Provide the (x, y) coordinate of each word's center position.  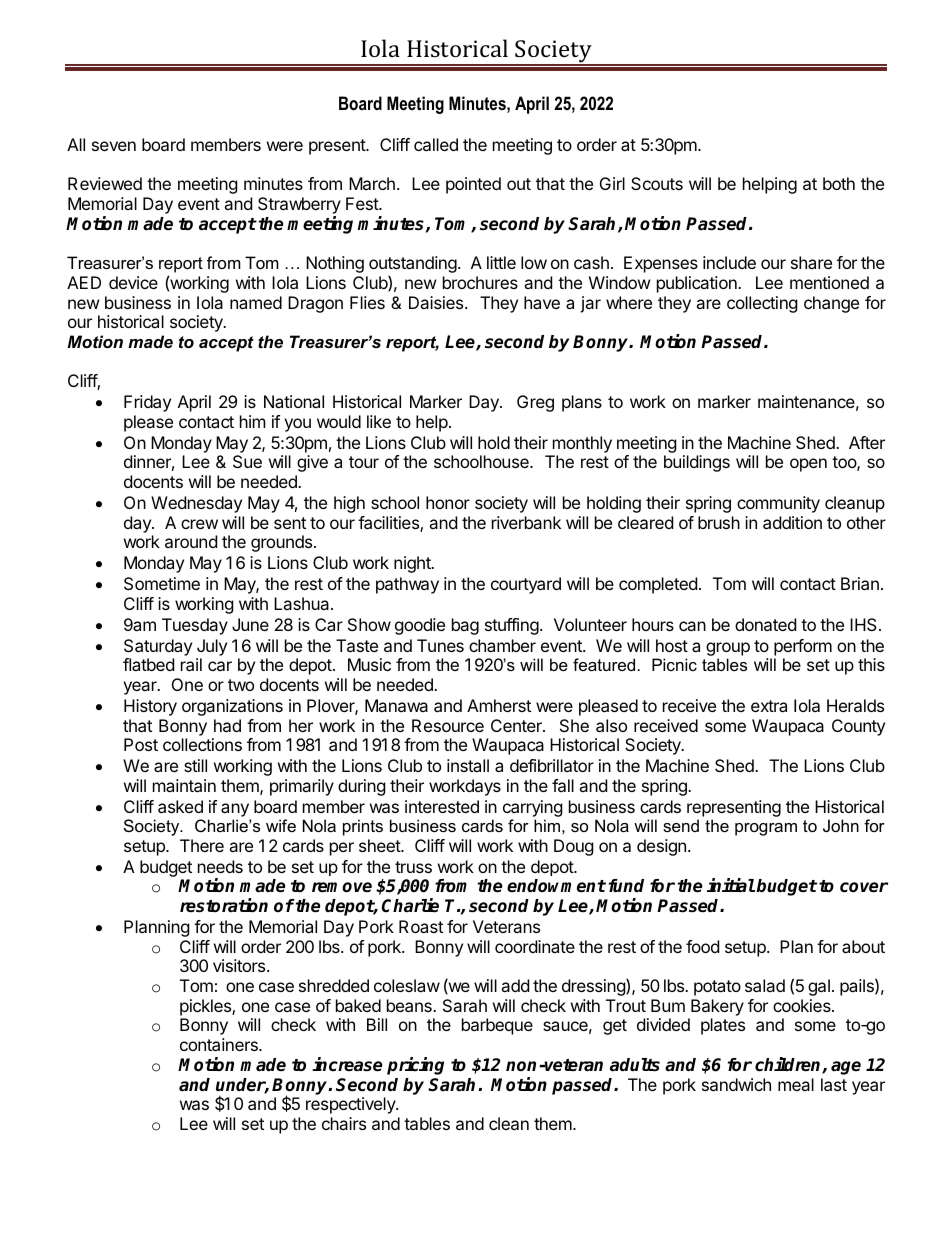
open (808, 465)
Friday (147, 403)
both (839, 183)
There (202, 845)
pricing (415, 1066)
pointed (473, 185)
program (766, 829)
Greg (535, 403)
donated (765, 624)
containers (220, 1044)
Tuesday (195, 626)
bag (465, 626)
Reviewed (105, 183)
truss (413, 867)
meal (796, 1084)
